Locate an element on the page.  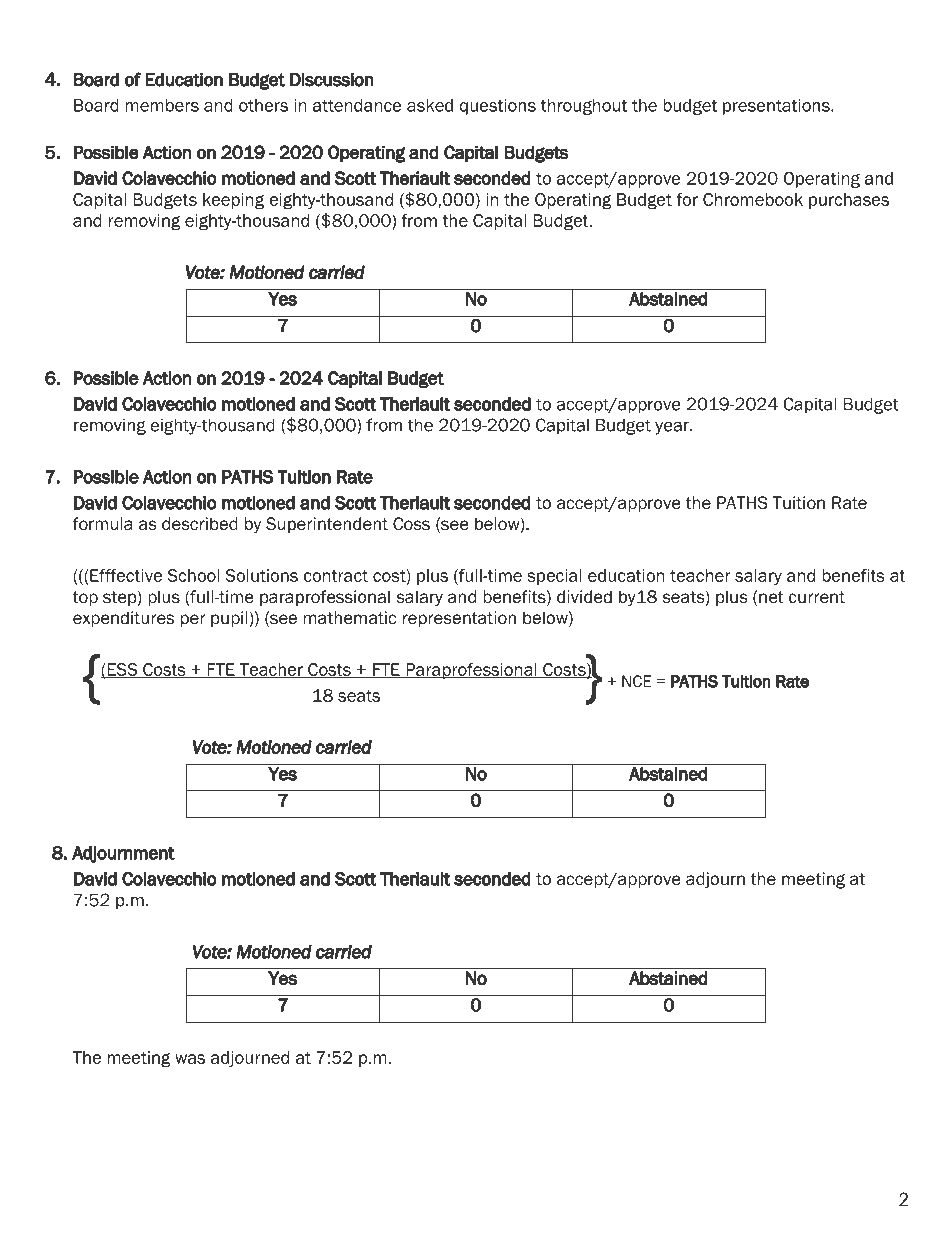
representation is located at coordinates (459, 619).
